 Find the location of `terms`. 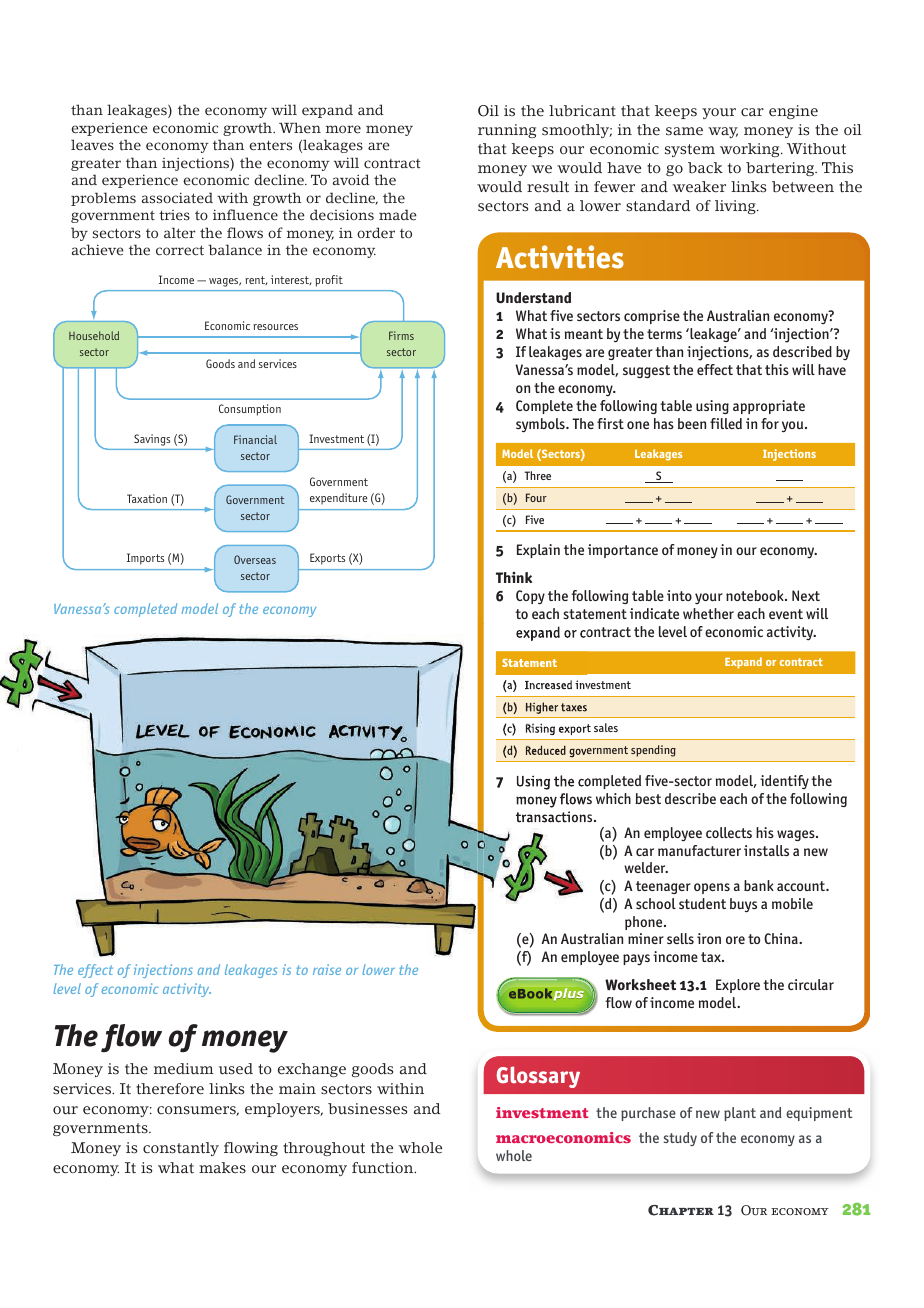

terms is located at coordinates (664, 334).
